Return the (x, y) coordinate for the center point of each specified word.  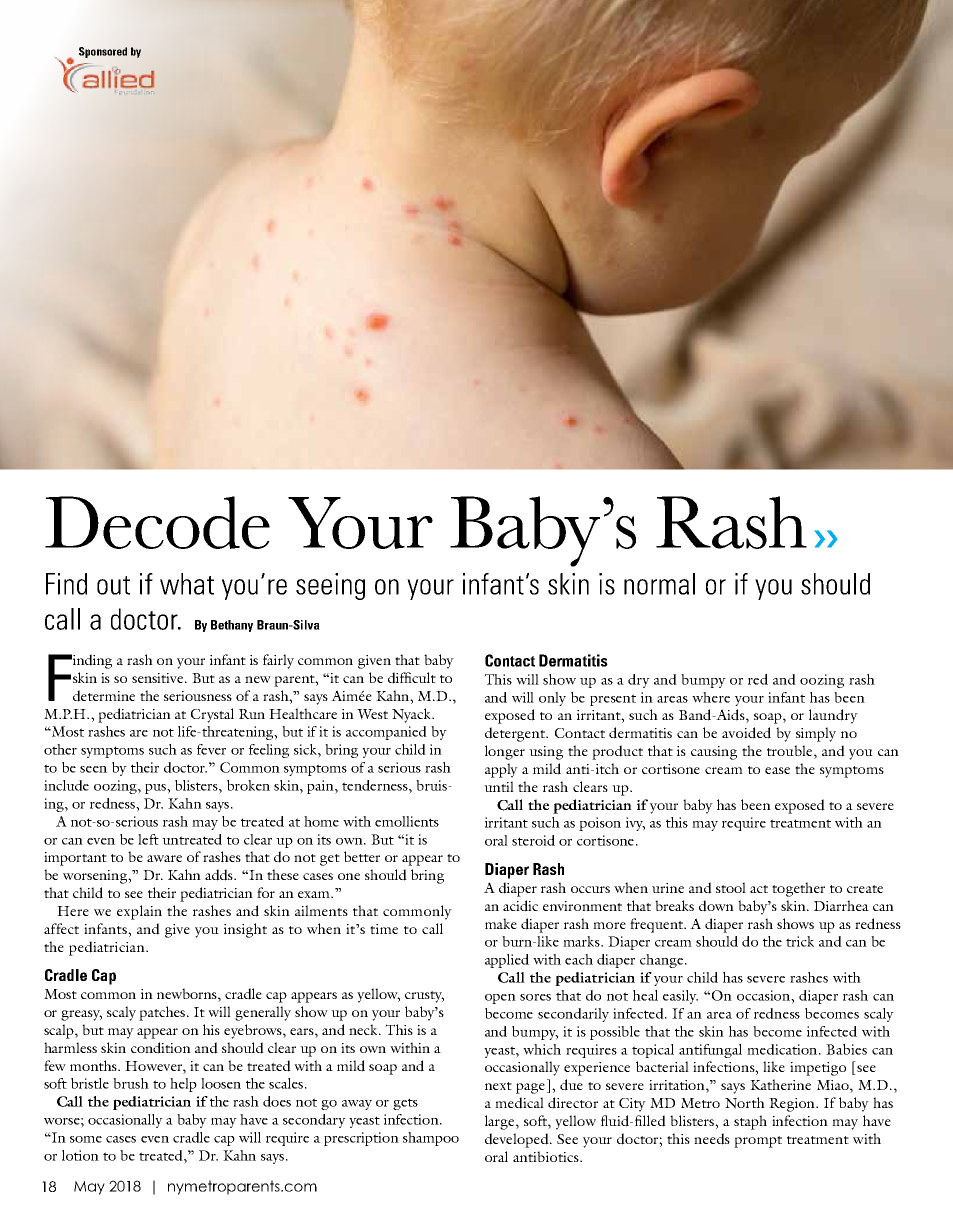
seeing (330, 586)
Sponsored (103, 52)
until (499, 786)
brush (131, 1083)
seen (93, 769)
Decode (157, 522)
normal (659, 584)
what (187, 584)
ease (777, 770)
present (613, 700)
